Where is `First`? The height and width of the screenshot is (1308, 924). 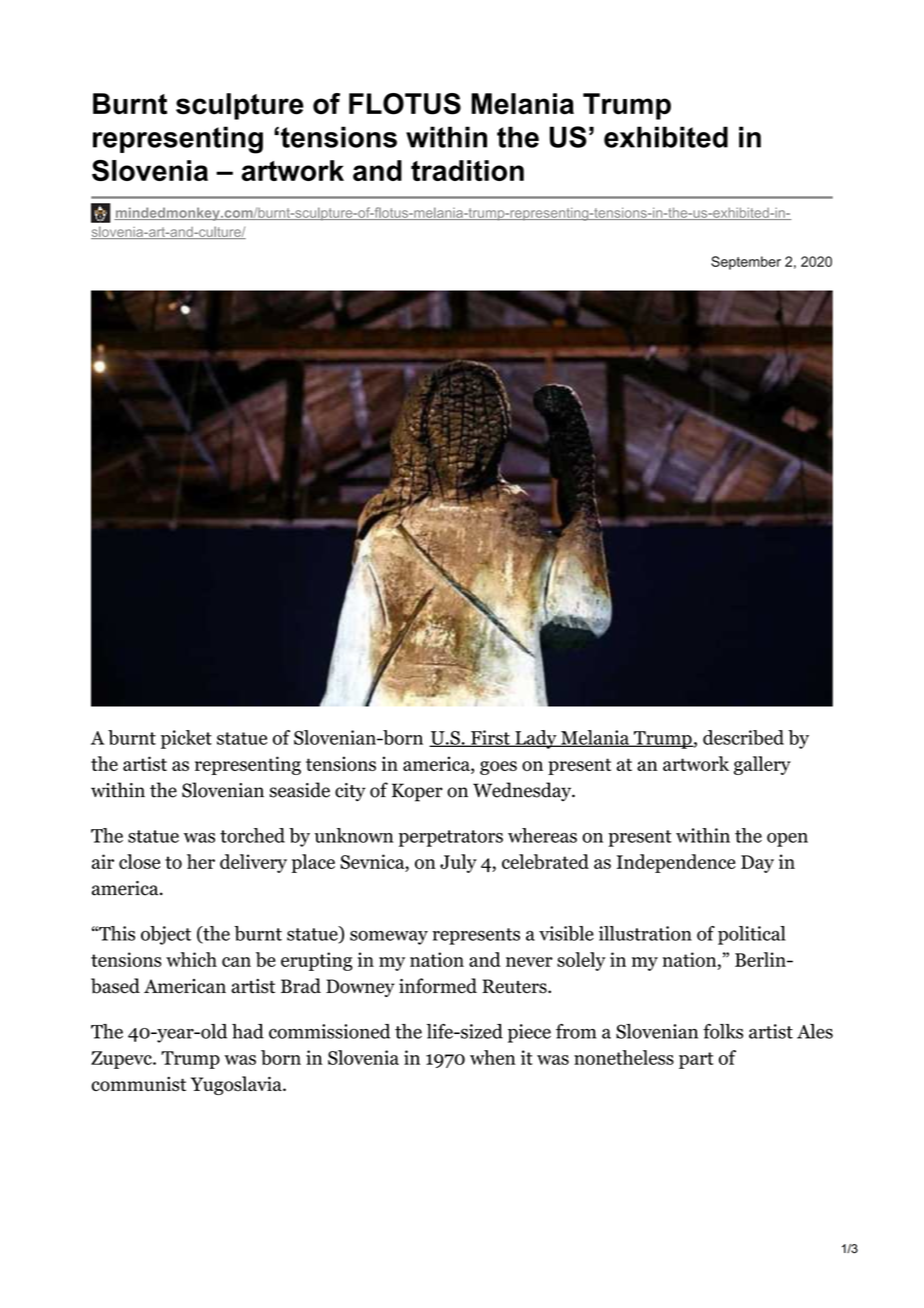 First is located at coordinates (490, 738).
